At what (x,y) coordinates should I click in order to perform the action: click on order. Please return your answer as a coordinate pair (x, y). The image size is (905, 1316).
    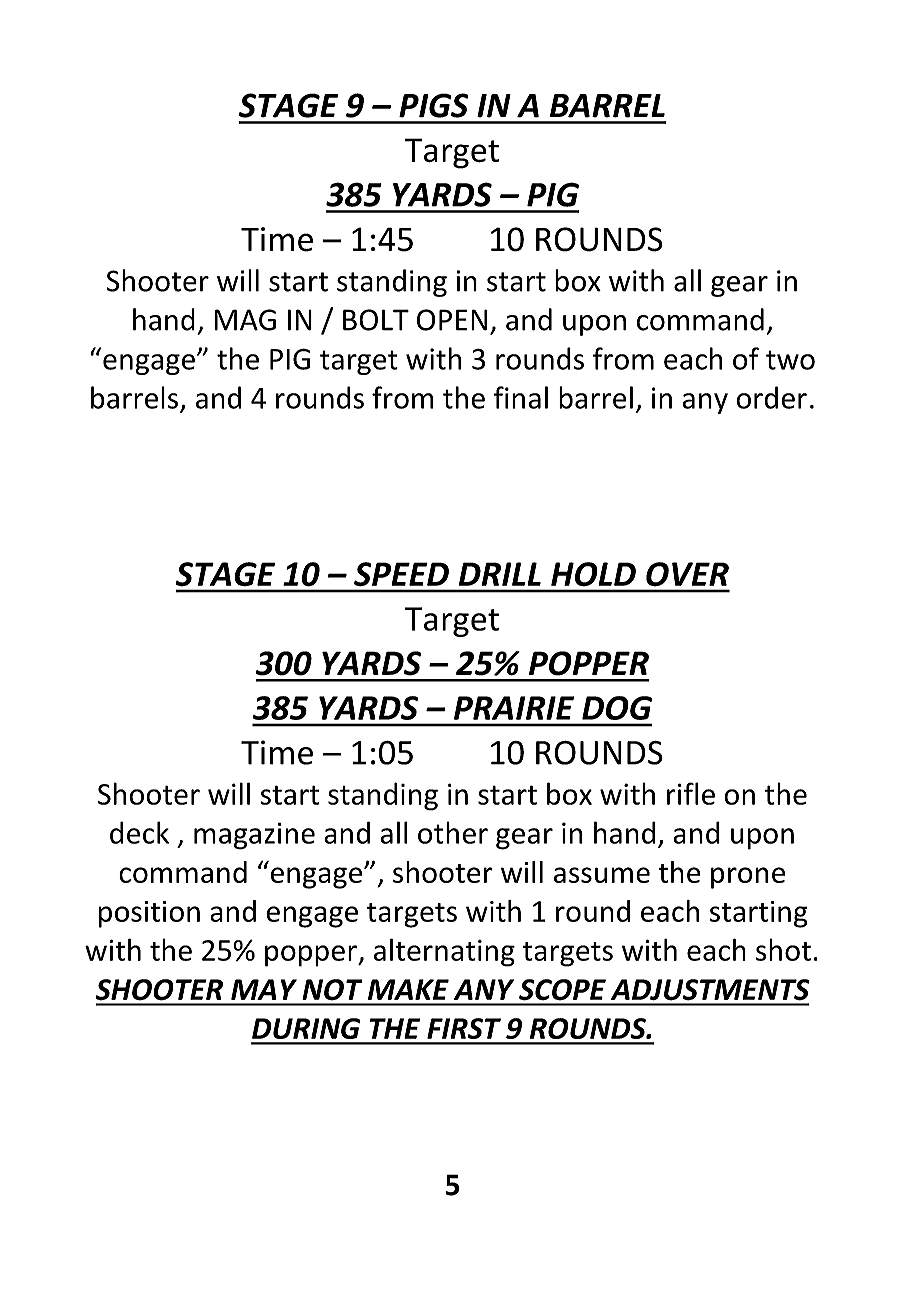
    Looking at the image, I should click on (771, 397).
